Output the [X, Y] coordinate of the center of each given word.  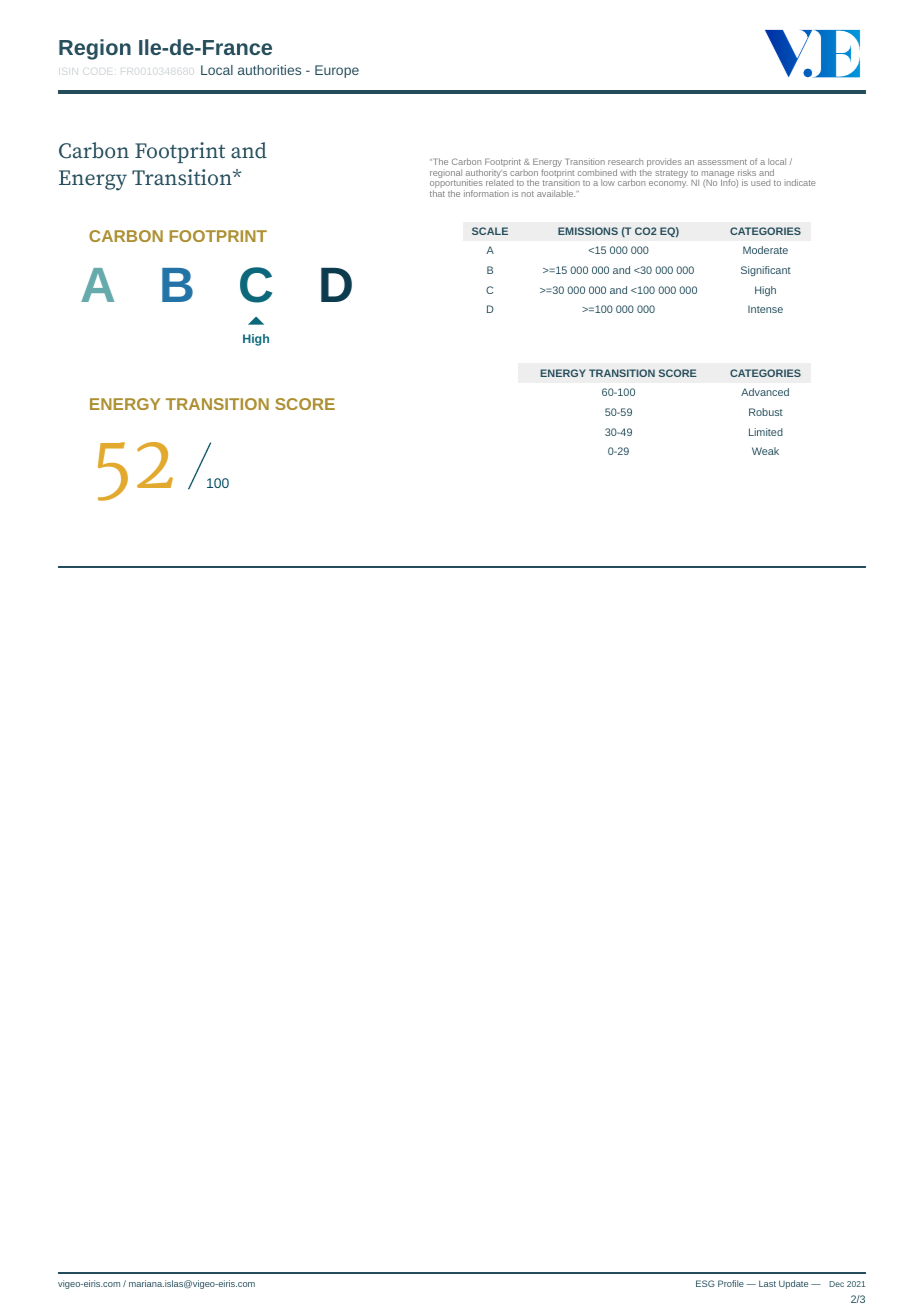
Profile [731, 1283]
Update [793, 1284]
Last [767, 1283]
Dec [836, 1284]
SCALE [490, 231]
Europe [337, 71]
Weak [765, 451]
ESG [705, 1283]
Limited [766, 432]
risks [747, 172]
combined [597, 172]
